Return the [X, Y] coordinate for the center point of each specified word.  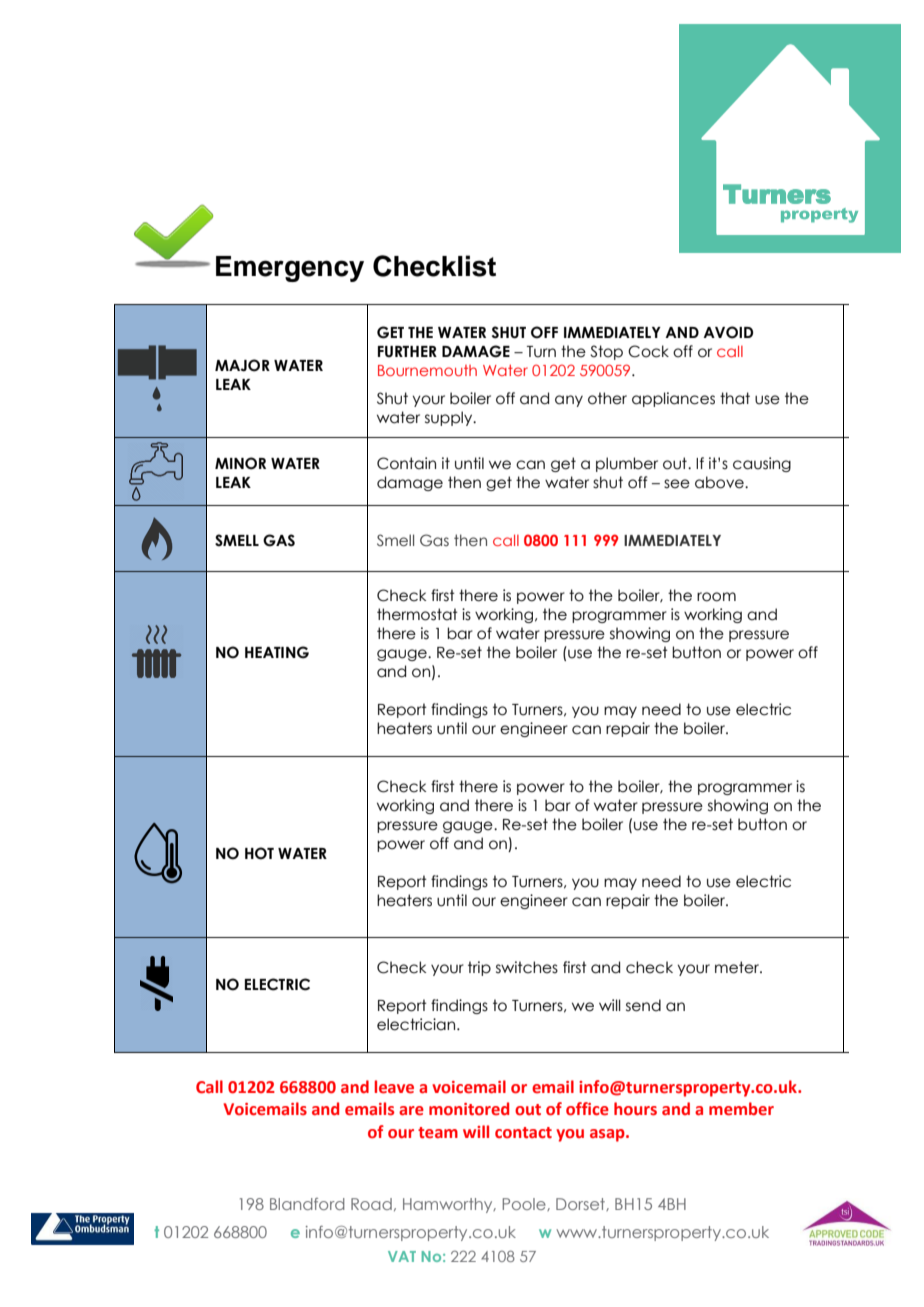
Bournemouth [427, 370]
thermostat [417, 614]
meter [738, 967]
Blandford [307, 1204]
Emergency [290, 269]
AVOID [728, 332]
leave [394, 1087]
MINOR [240, 463]
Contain [406, 463]
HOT [259, 853]
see [677, 484]
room [716, 597]
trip [479, 968]
